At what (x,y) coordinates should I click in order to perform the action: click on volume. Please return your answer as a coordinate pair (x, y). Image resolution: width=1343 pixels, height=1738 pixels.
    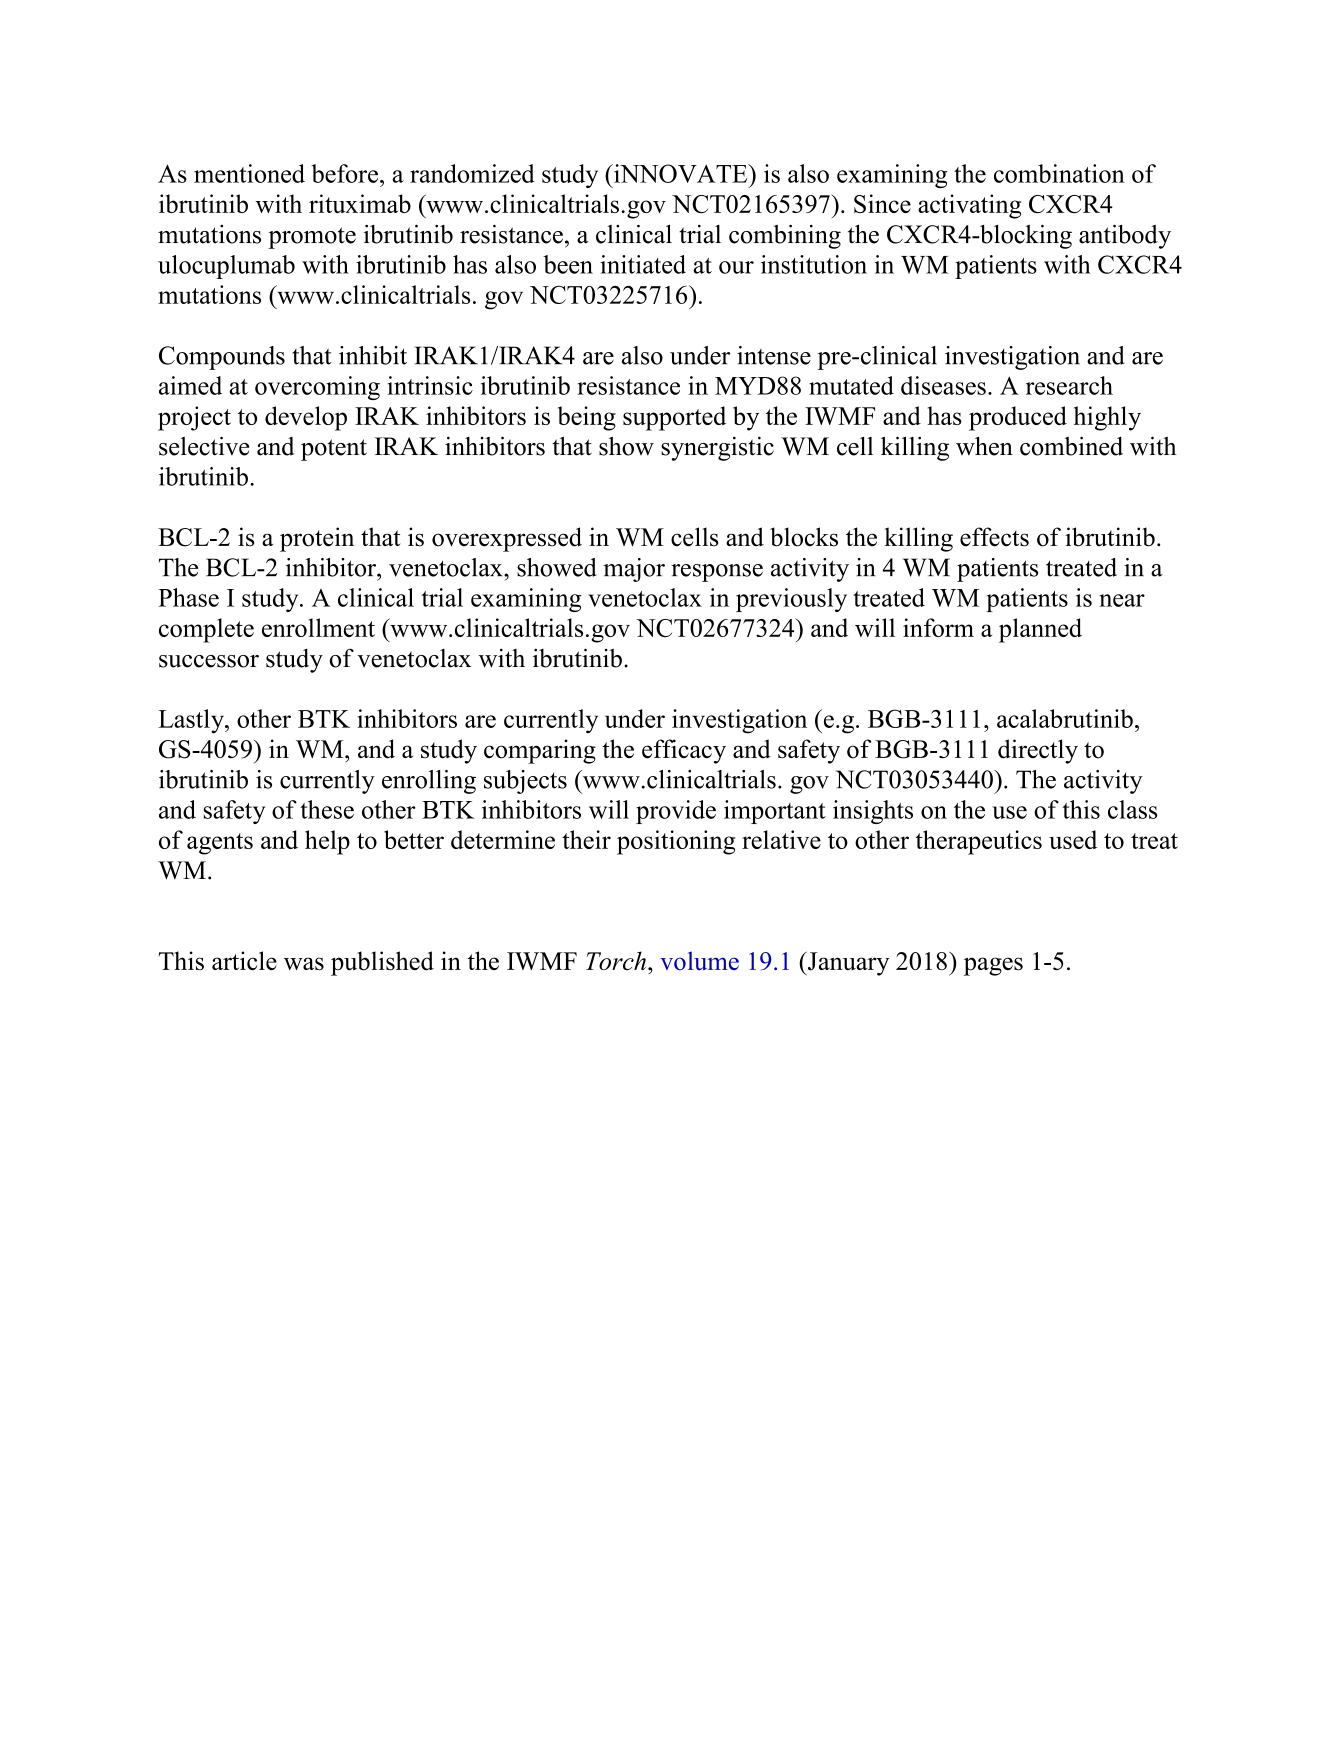
    Looking at the image, I should click on (699, 960).
